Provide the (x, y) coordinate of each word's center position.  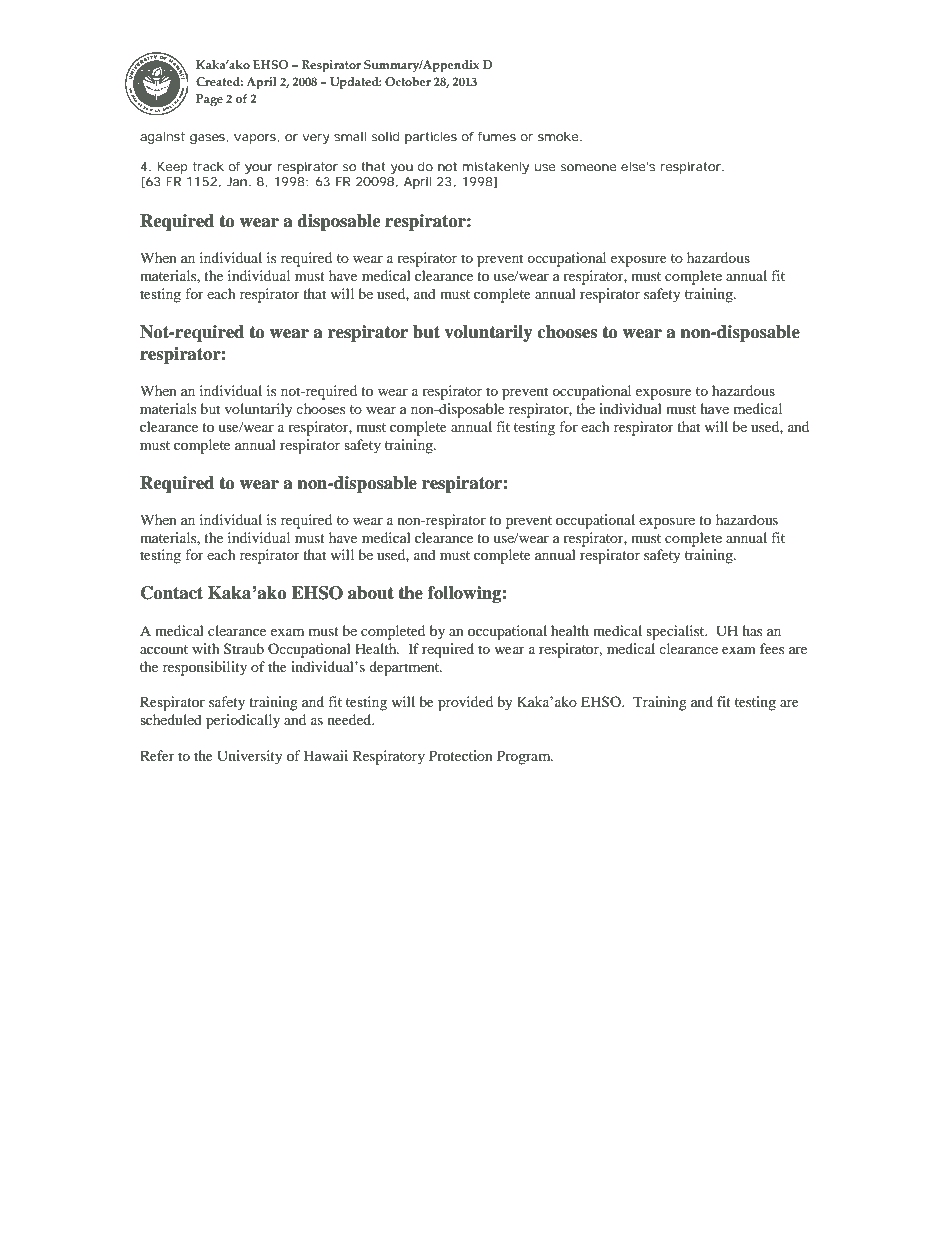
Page (209, 100)
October (408, 81)
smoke (558, 136)
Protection (461, 755)
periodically (243, 721)
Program (525, 757)
